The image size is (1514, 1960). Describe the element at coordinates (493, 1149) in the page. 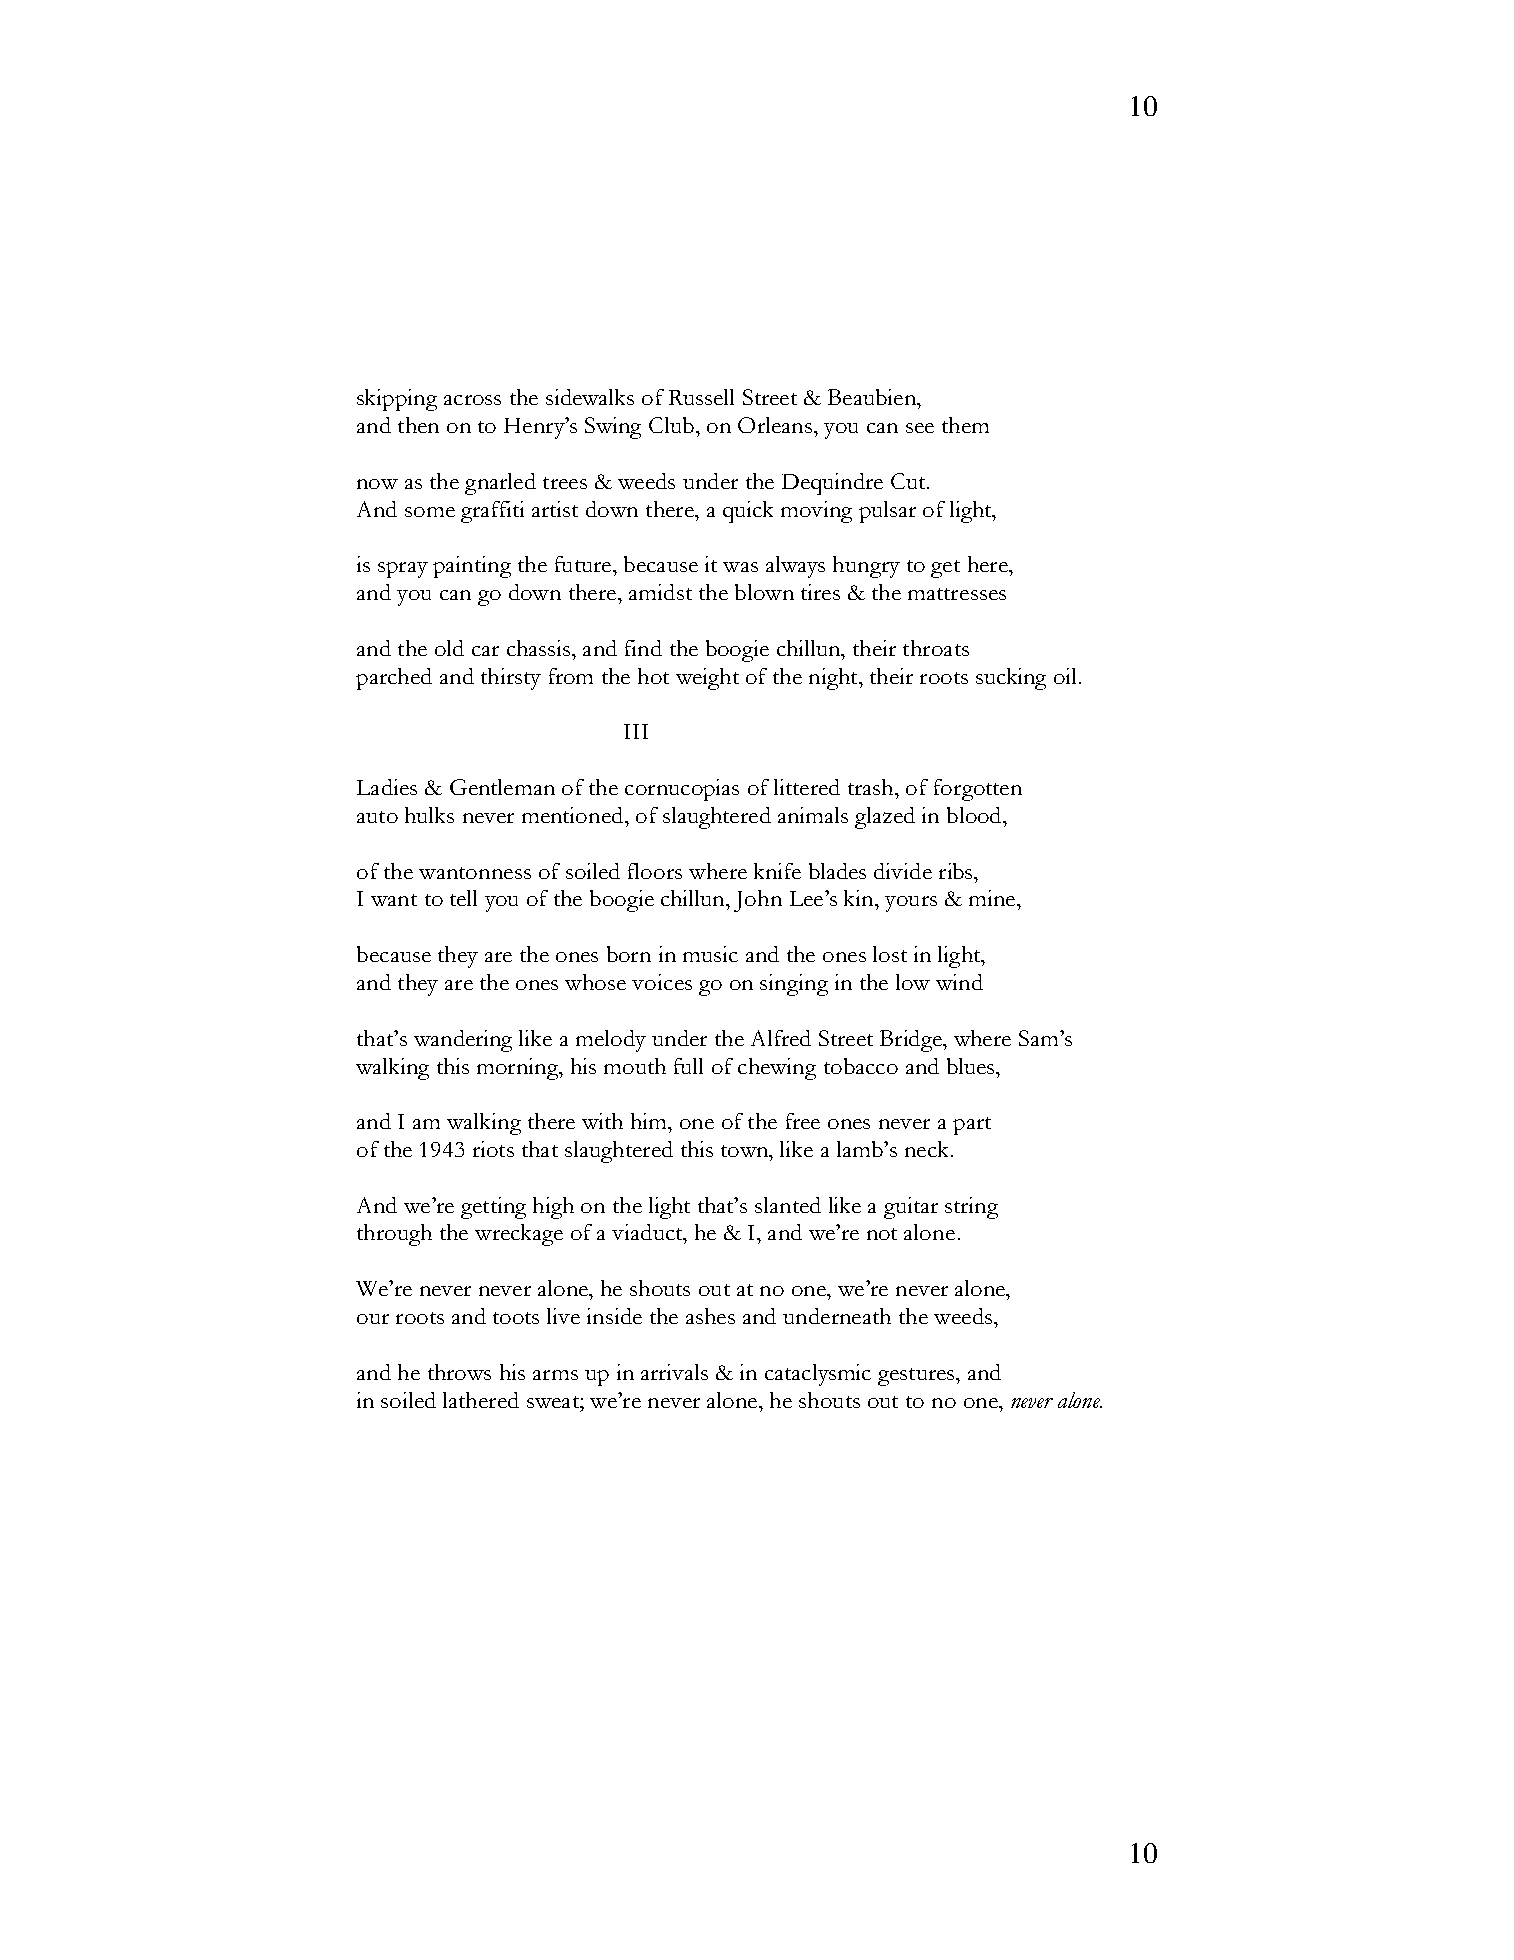

I see `riots` at that location.
